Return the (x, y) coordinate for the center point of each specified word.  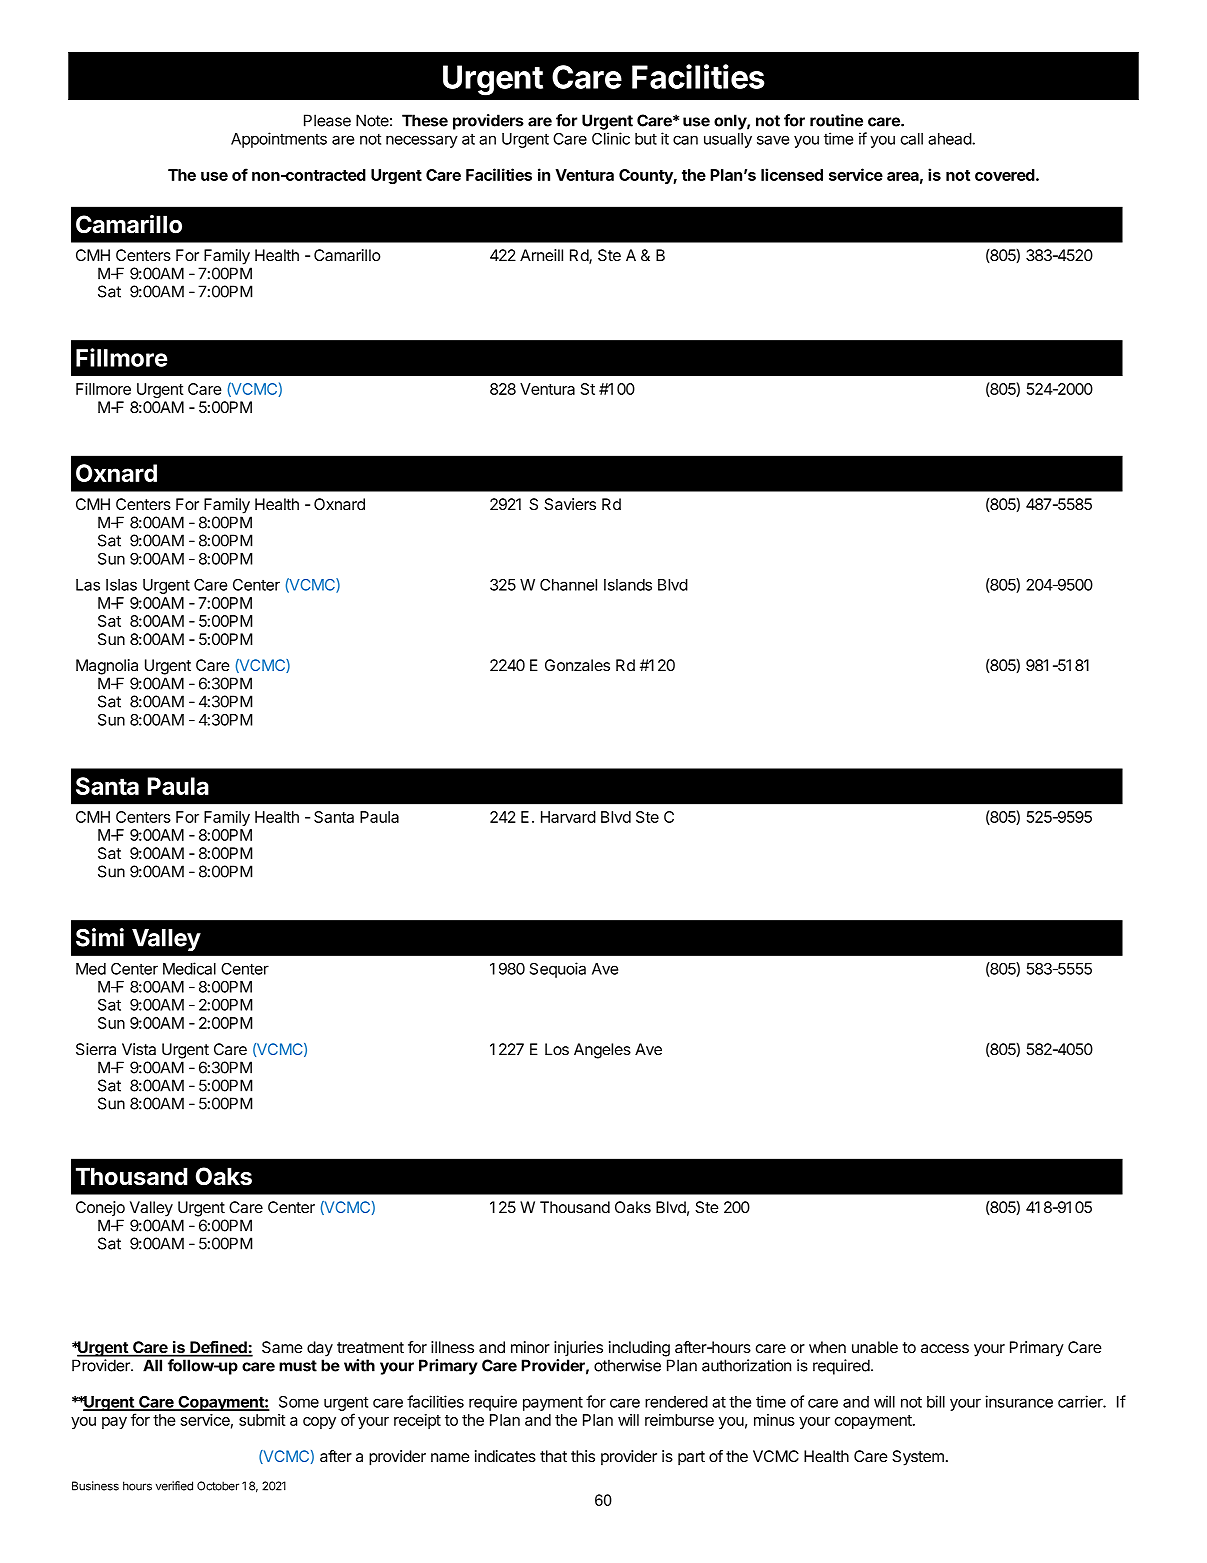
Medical (189, 968)
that (553, 1456)
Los (557, 1049)
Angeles (602, 1051)
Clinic (611, 138)
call (912, 139)
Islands (628, 585)
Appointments (279, 140)
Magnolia (107, 667)
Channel (568, 585)
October (218, 1486)
